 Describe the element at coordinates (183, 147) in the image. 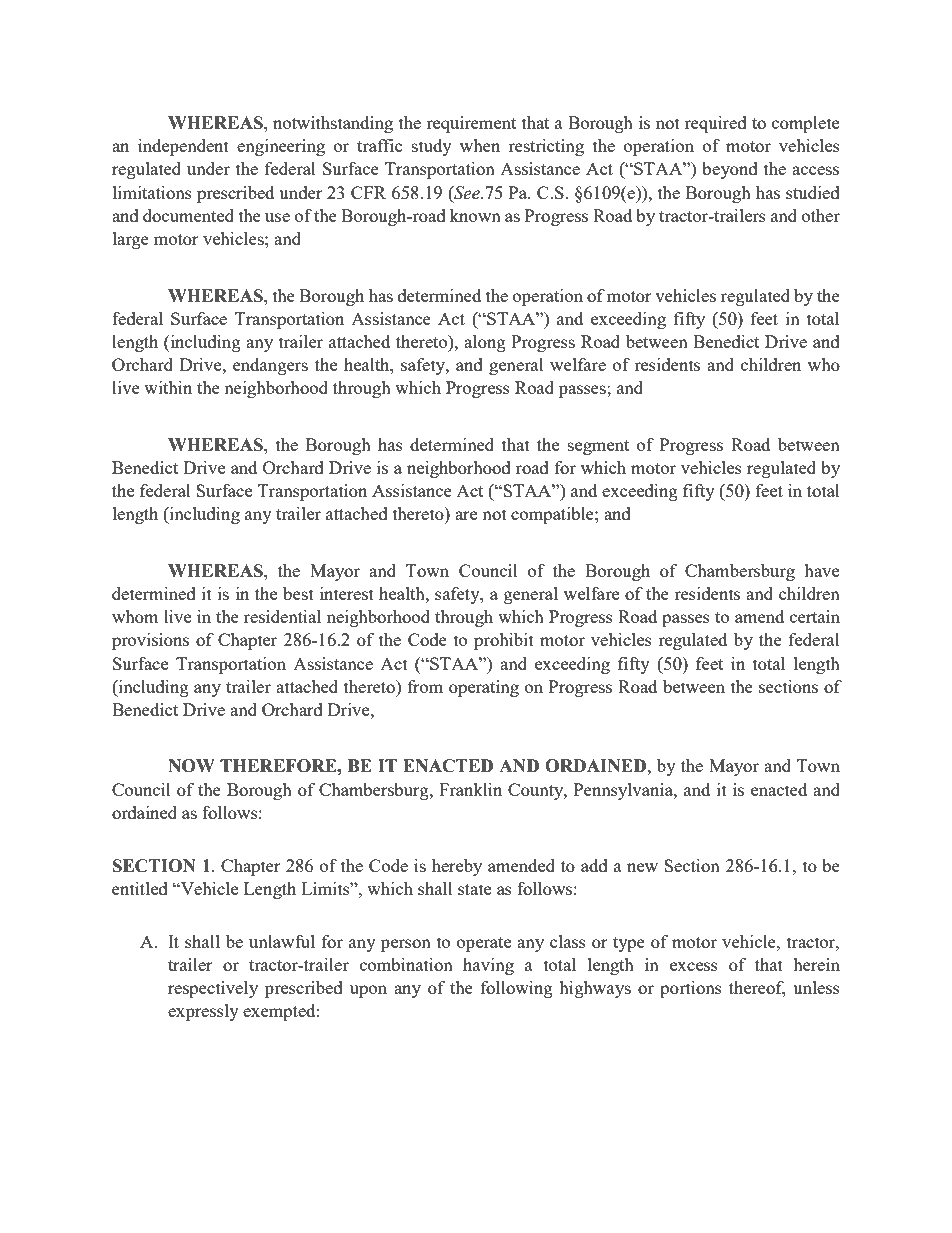

I see `independent` at that location.
